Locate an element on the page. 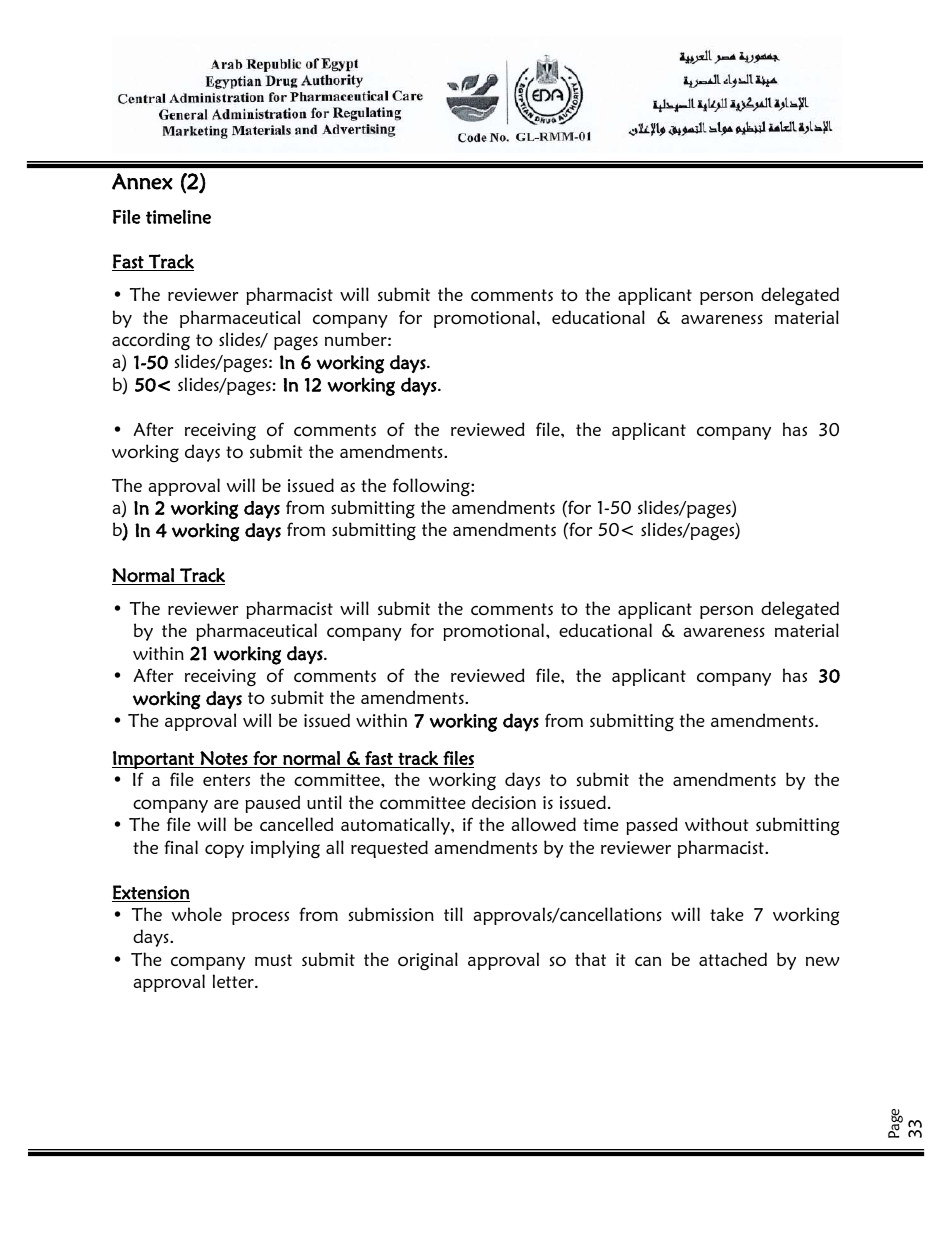 The image size is (952, 1233). original is located at coordinates (428, 961).
